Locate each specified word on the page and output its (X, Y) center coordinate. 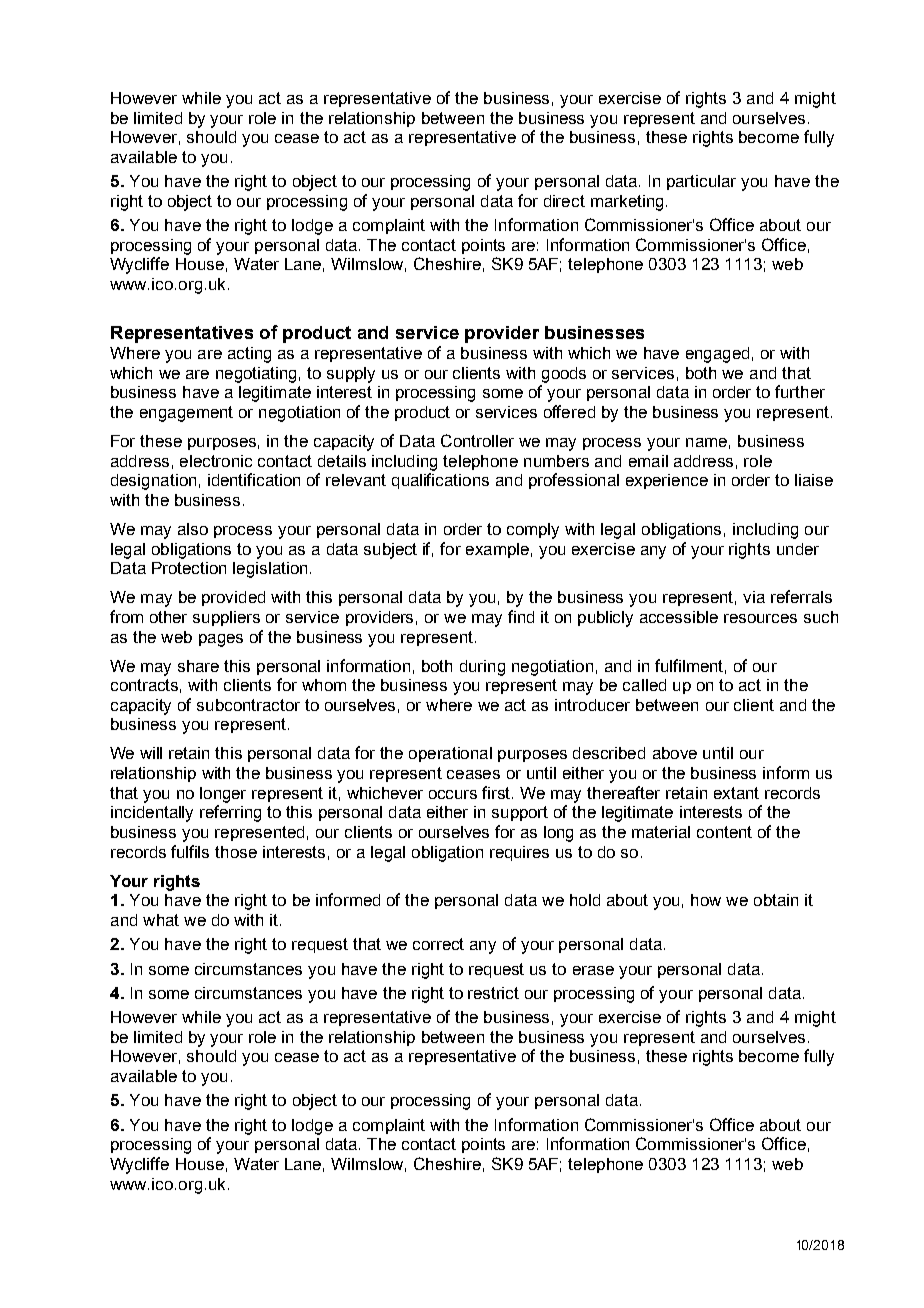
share (198, 666)
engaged (717, 355)
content (724, 832)
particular (701, 182)
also (193, 529)
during (482, 668)
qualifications (440, 481)
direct (564, 201)
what (161, 920)
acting (249, 355)
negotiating (256, 375)
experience (667, 481)
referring (230, 813)
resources (760, 618)
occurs (453, 794)
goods (564, 375)
